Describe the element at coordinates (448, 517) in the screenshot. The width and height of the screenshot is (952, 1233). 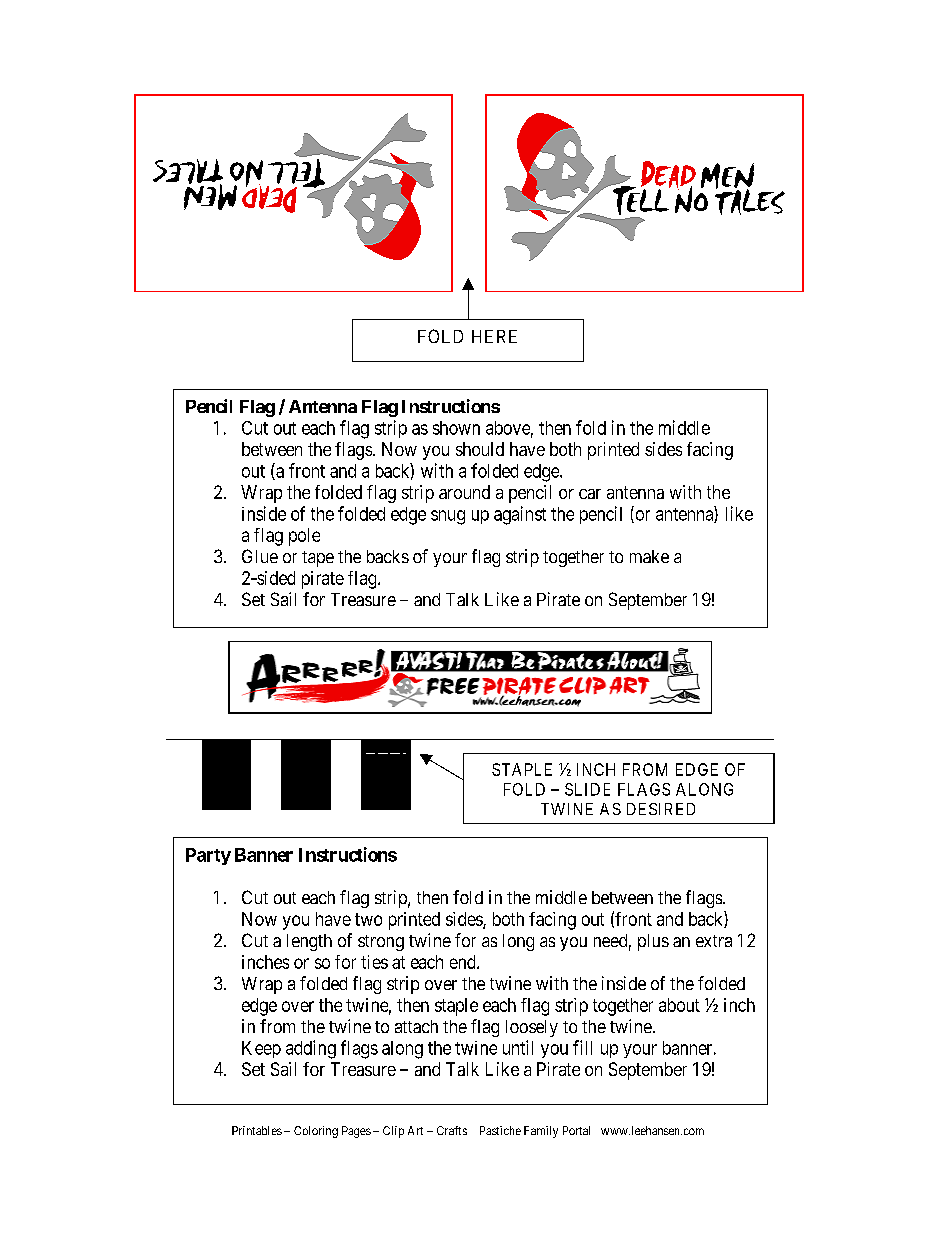
I see `snug` at that location.
